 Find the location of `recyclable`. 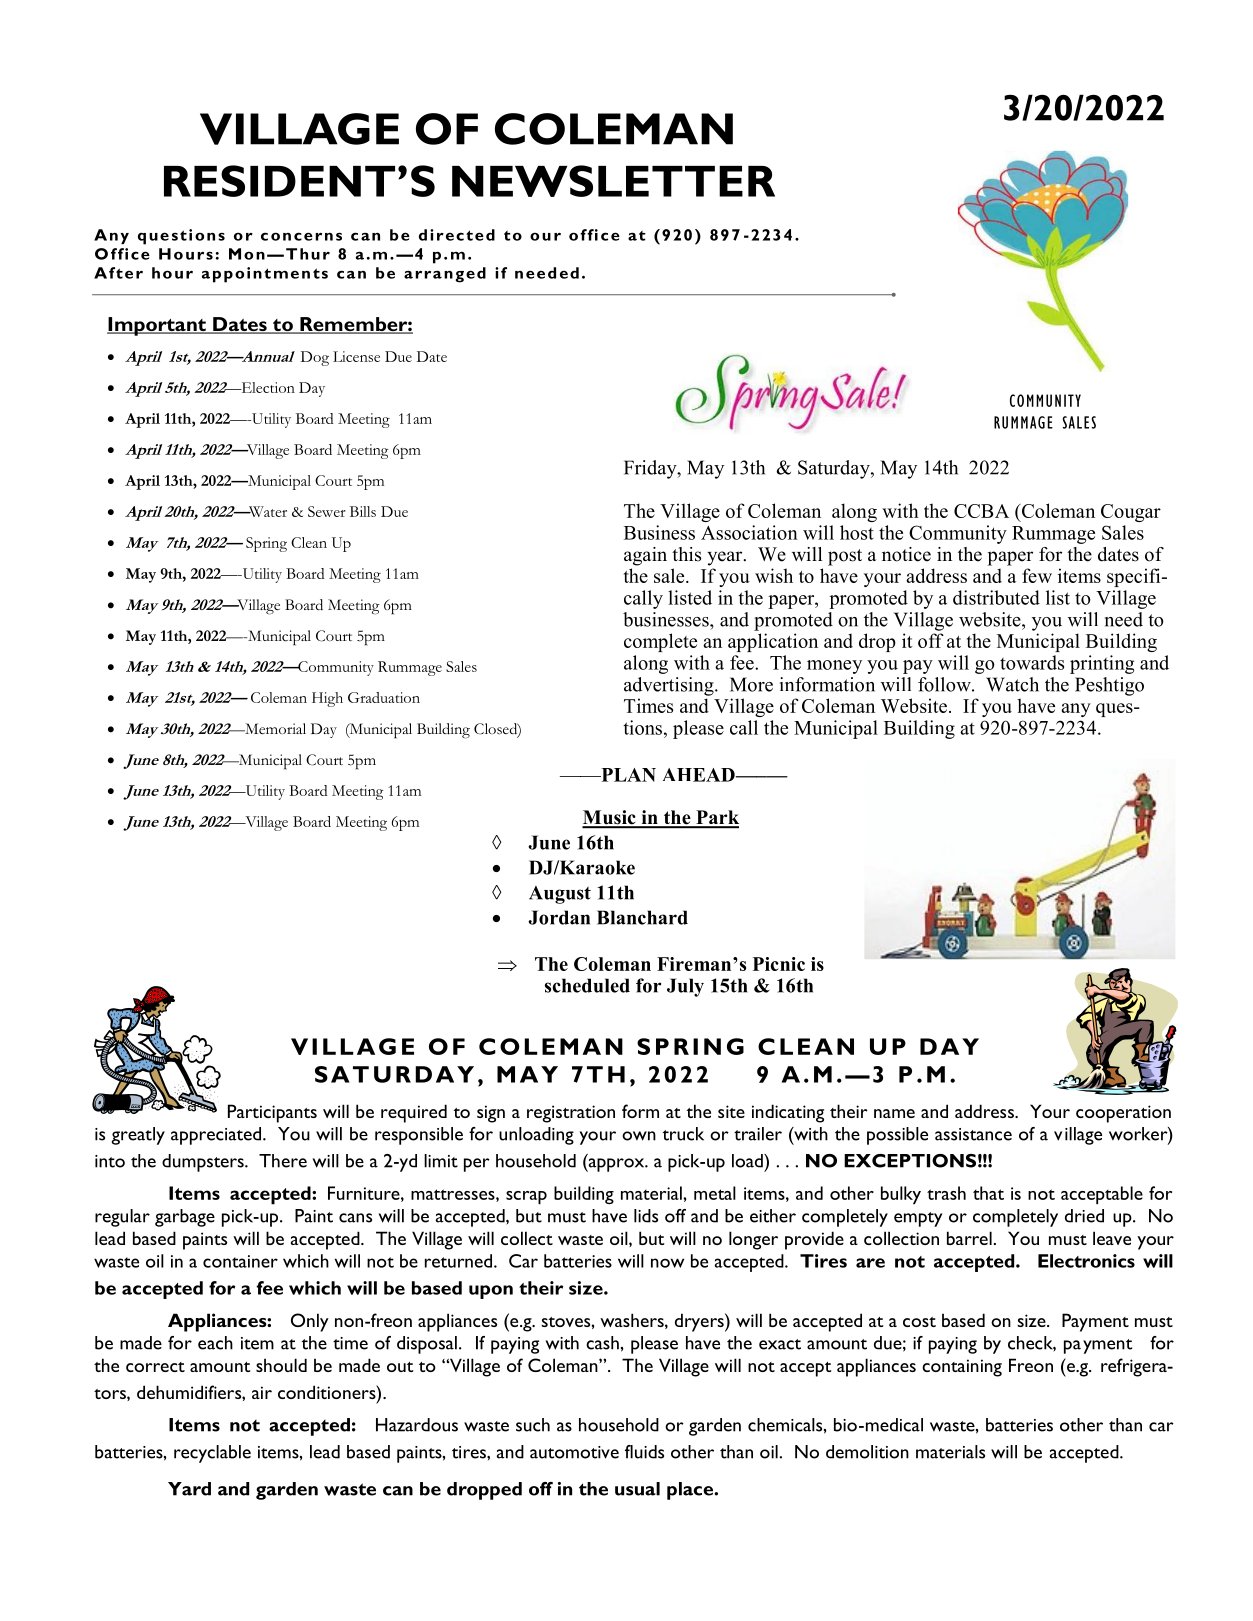

recyclable is located at coordinates (212, 1454).
